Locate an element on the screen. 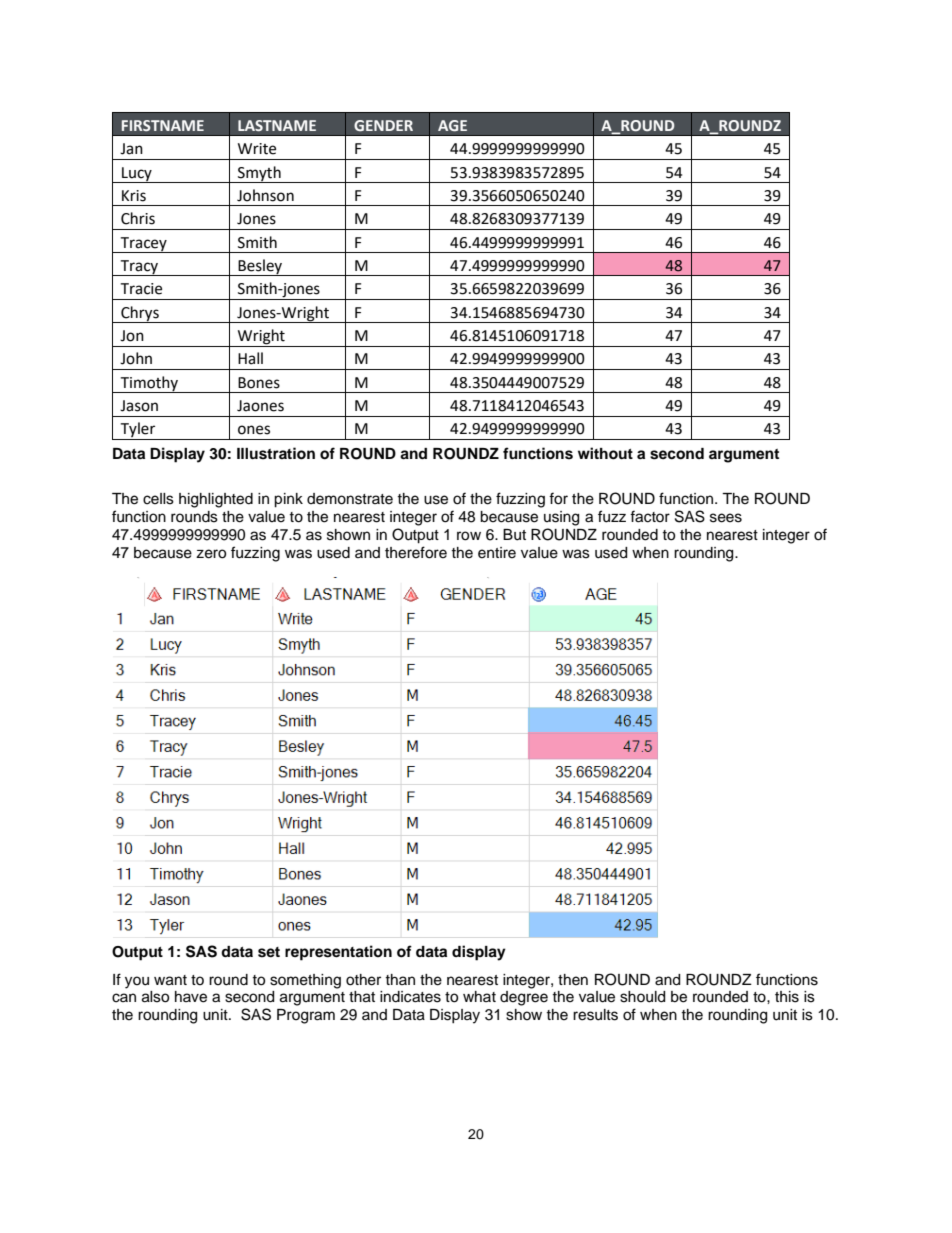  AGE is located at coordinates (452, 126).
